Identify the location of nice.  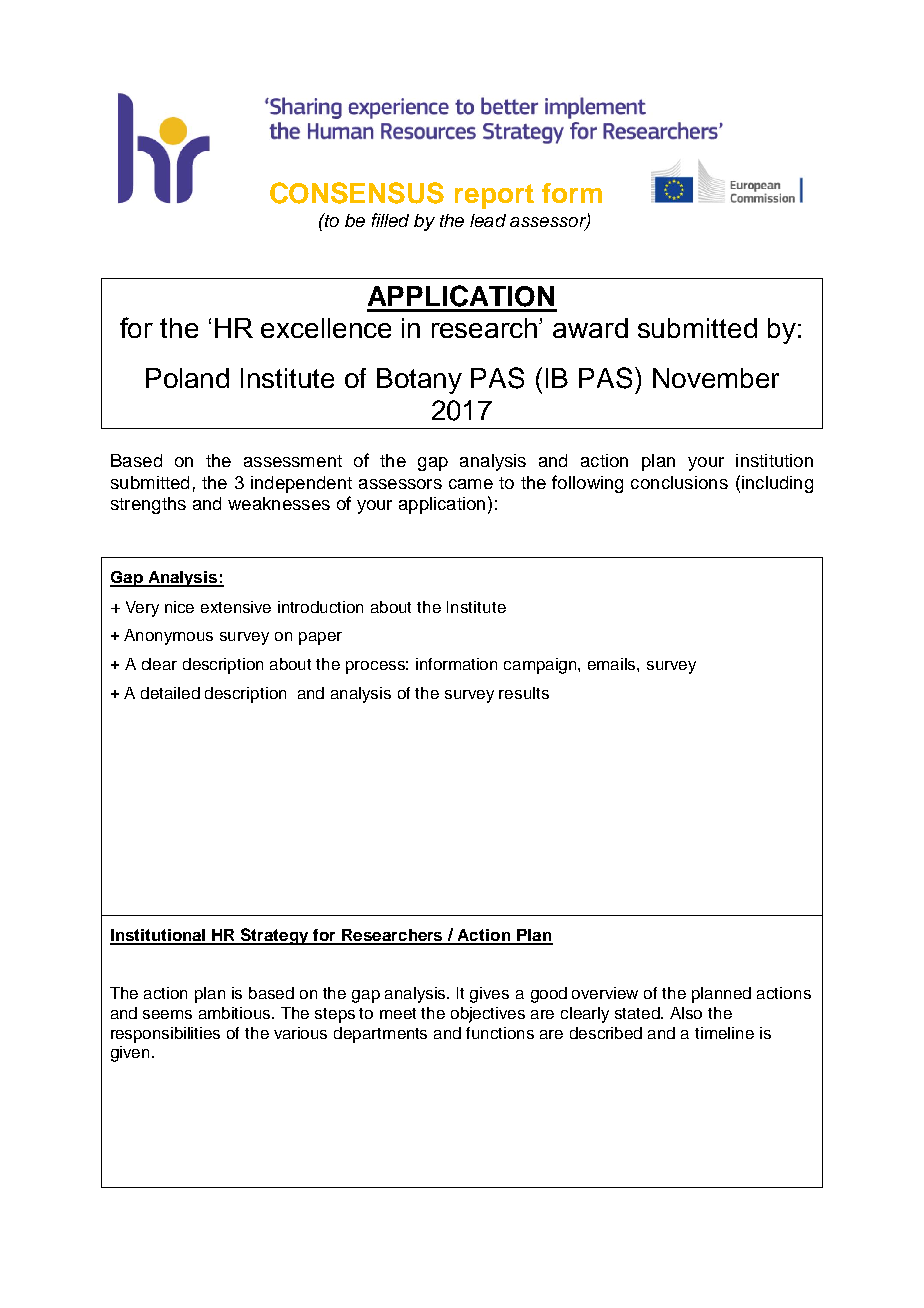
(179, 607).
